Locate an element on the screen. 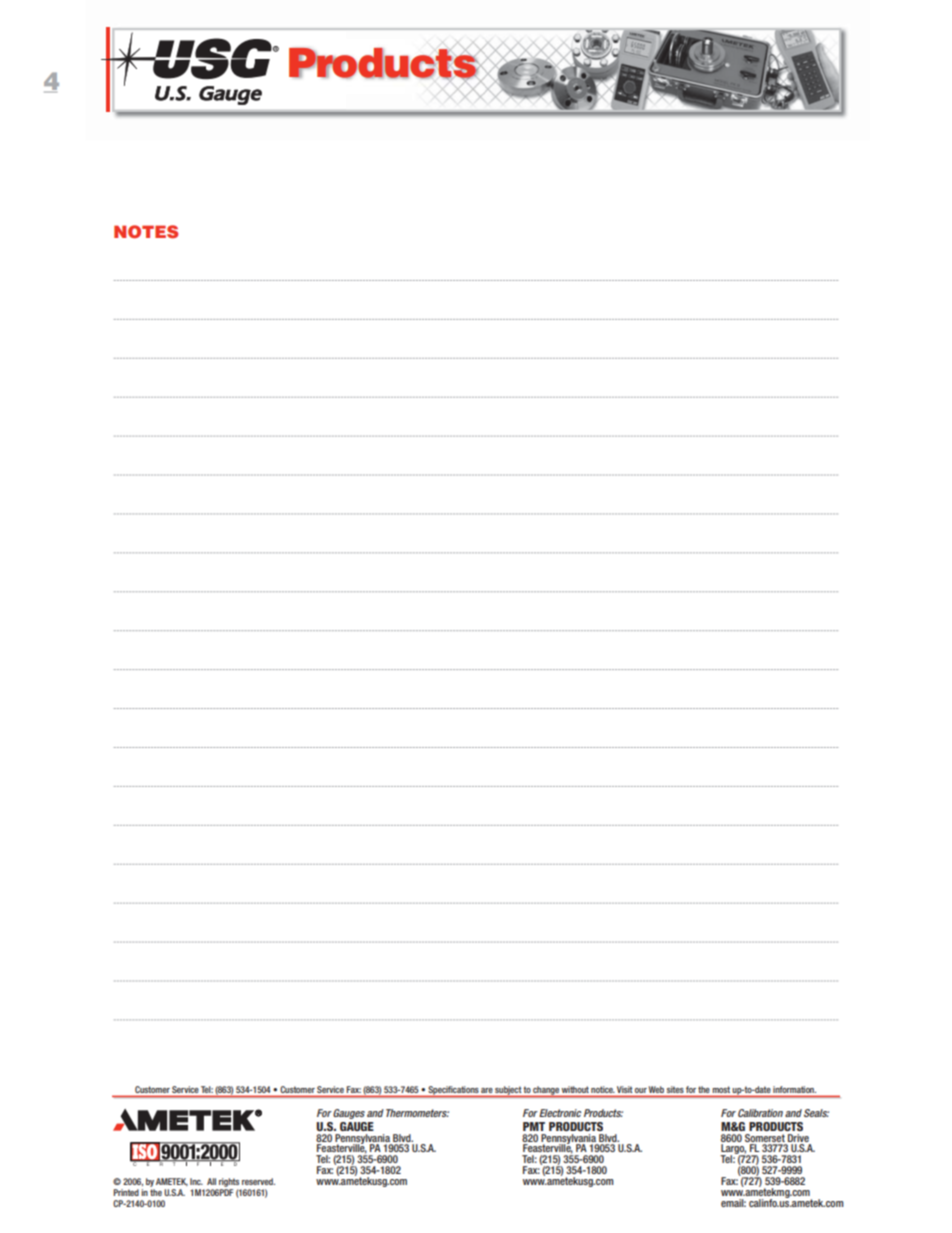  Specifications is located at coordinates (453, 1091).
